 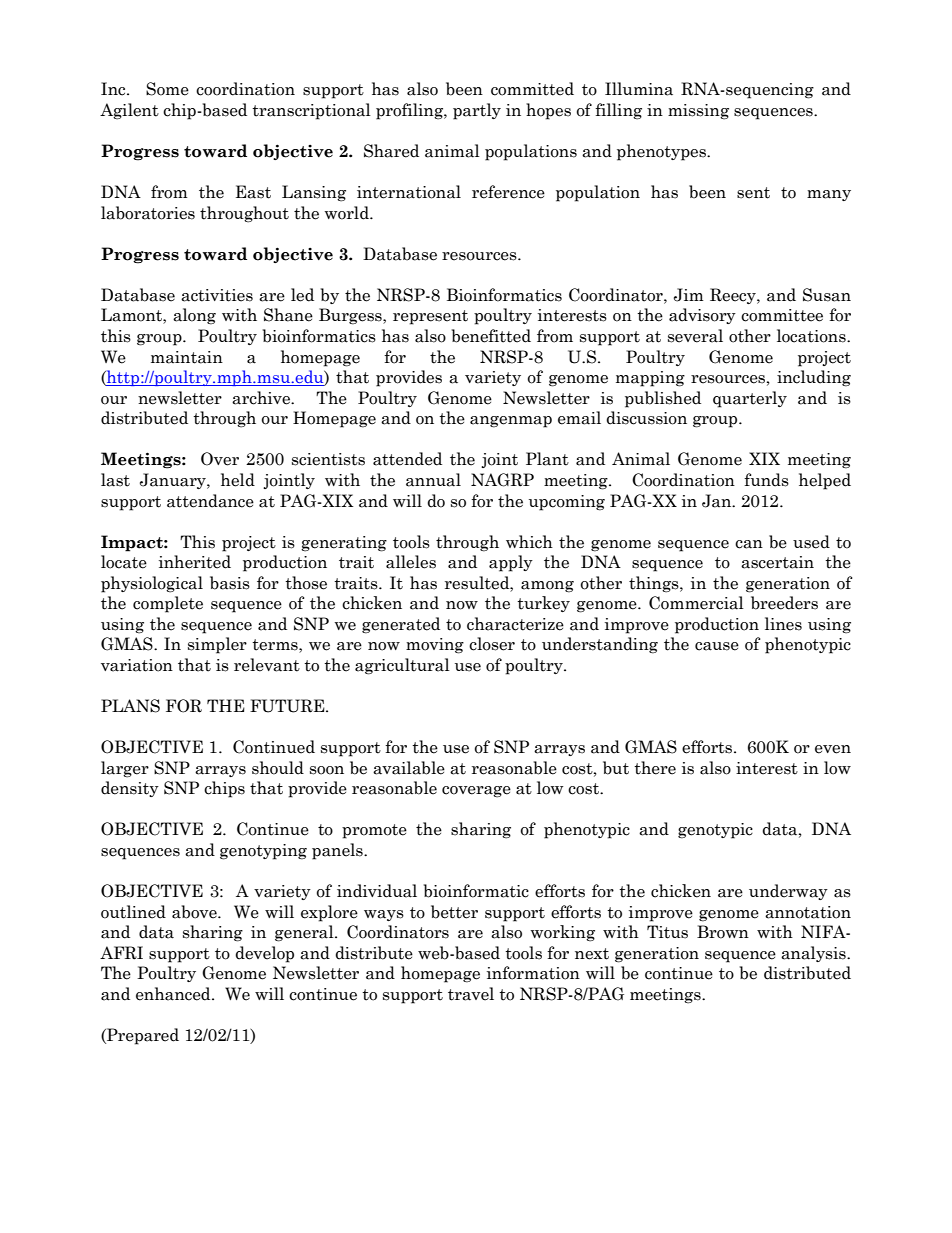 What do you see at coordinates (174, 994) in the document?
I see `enhanced` at bounding box center [174, 994].
